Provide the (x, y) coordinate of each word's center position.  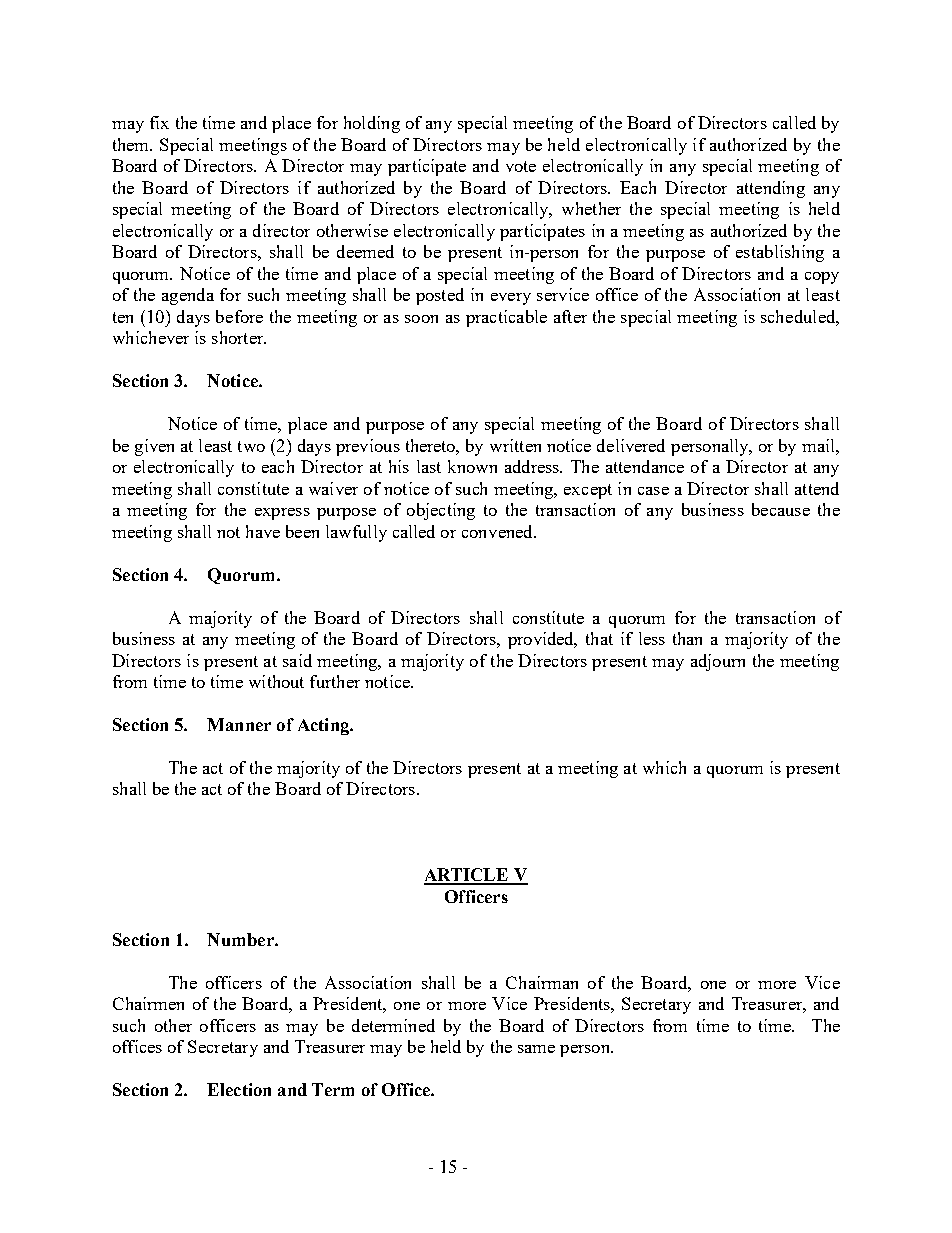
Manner (239, 724)
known (472, 466)
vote (521, 166)
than (687, 638)
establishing (780, 253)
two (251, 446)
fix (159, 122)
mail (819, 445)
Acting (325, 726)
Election (239, 1089)
